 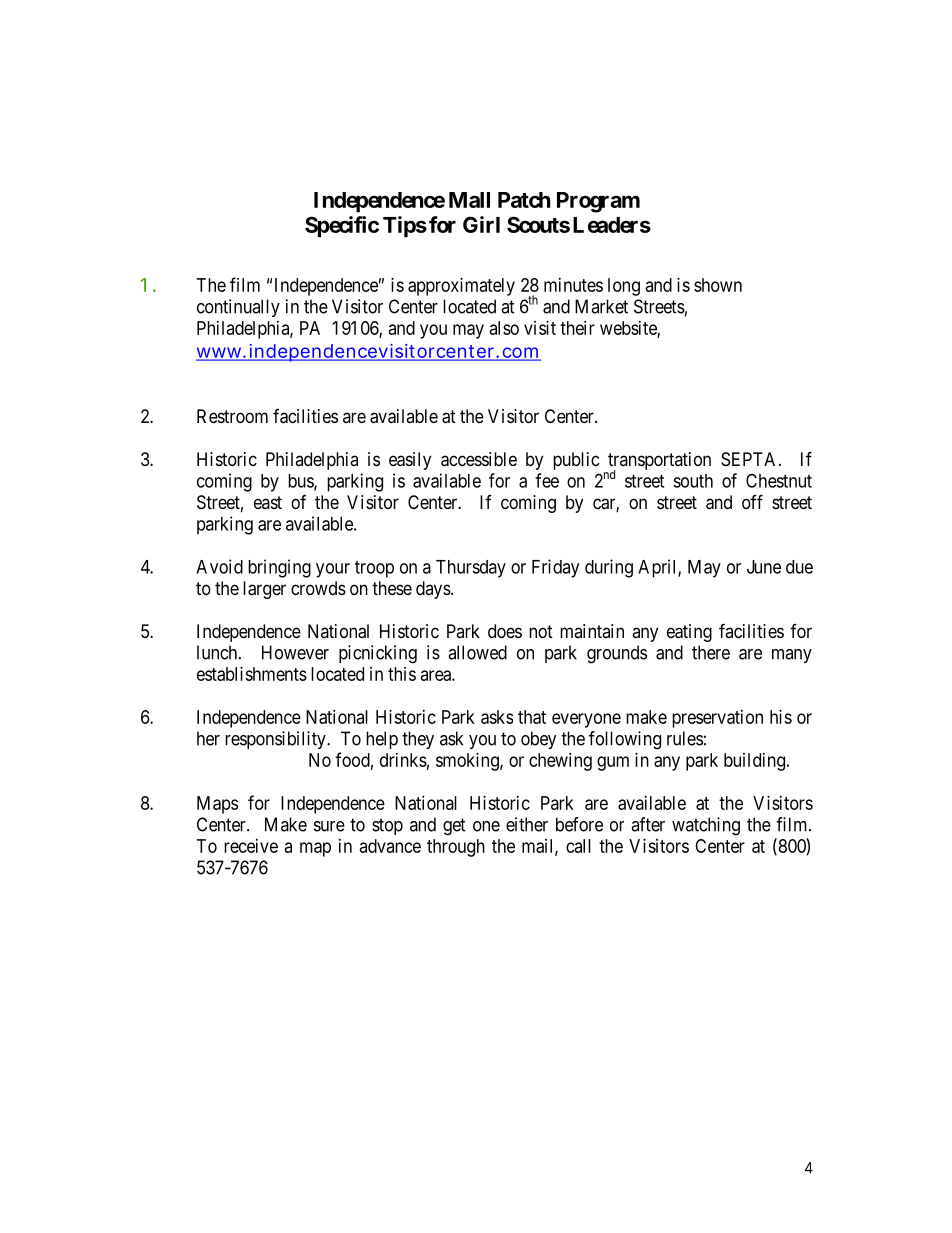 What do you see at coordinates (706, 826) in the screenshot?
I see `watching` at bounding box center [706, 826].
